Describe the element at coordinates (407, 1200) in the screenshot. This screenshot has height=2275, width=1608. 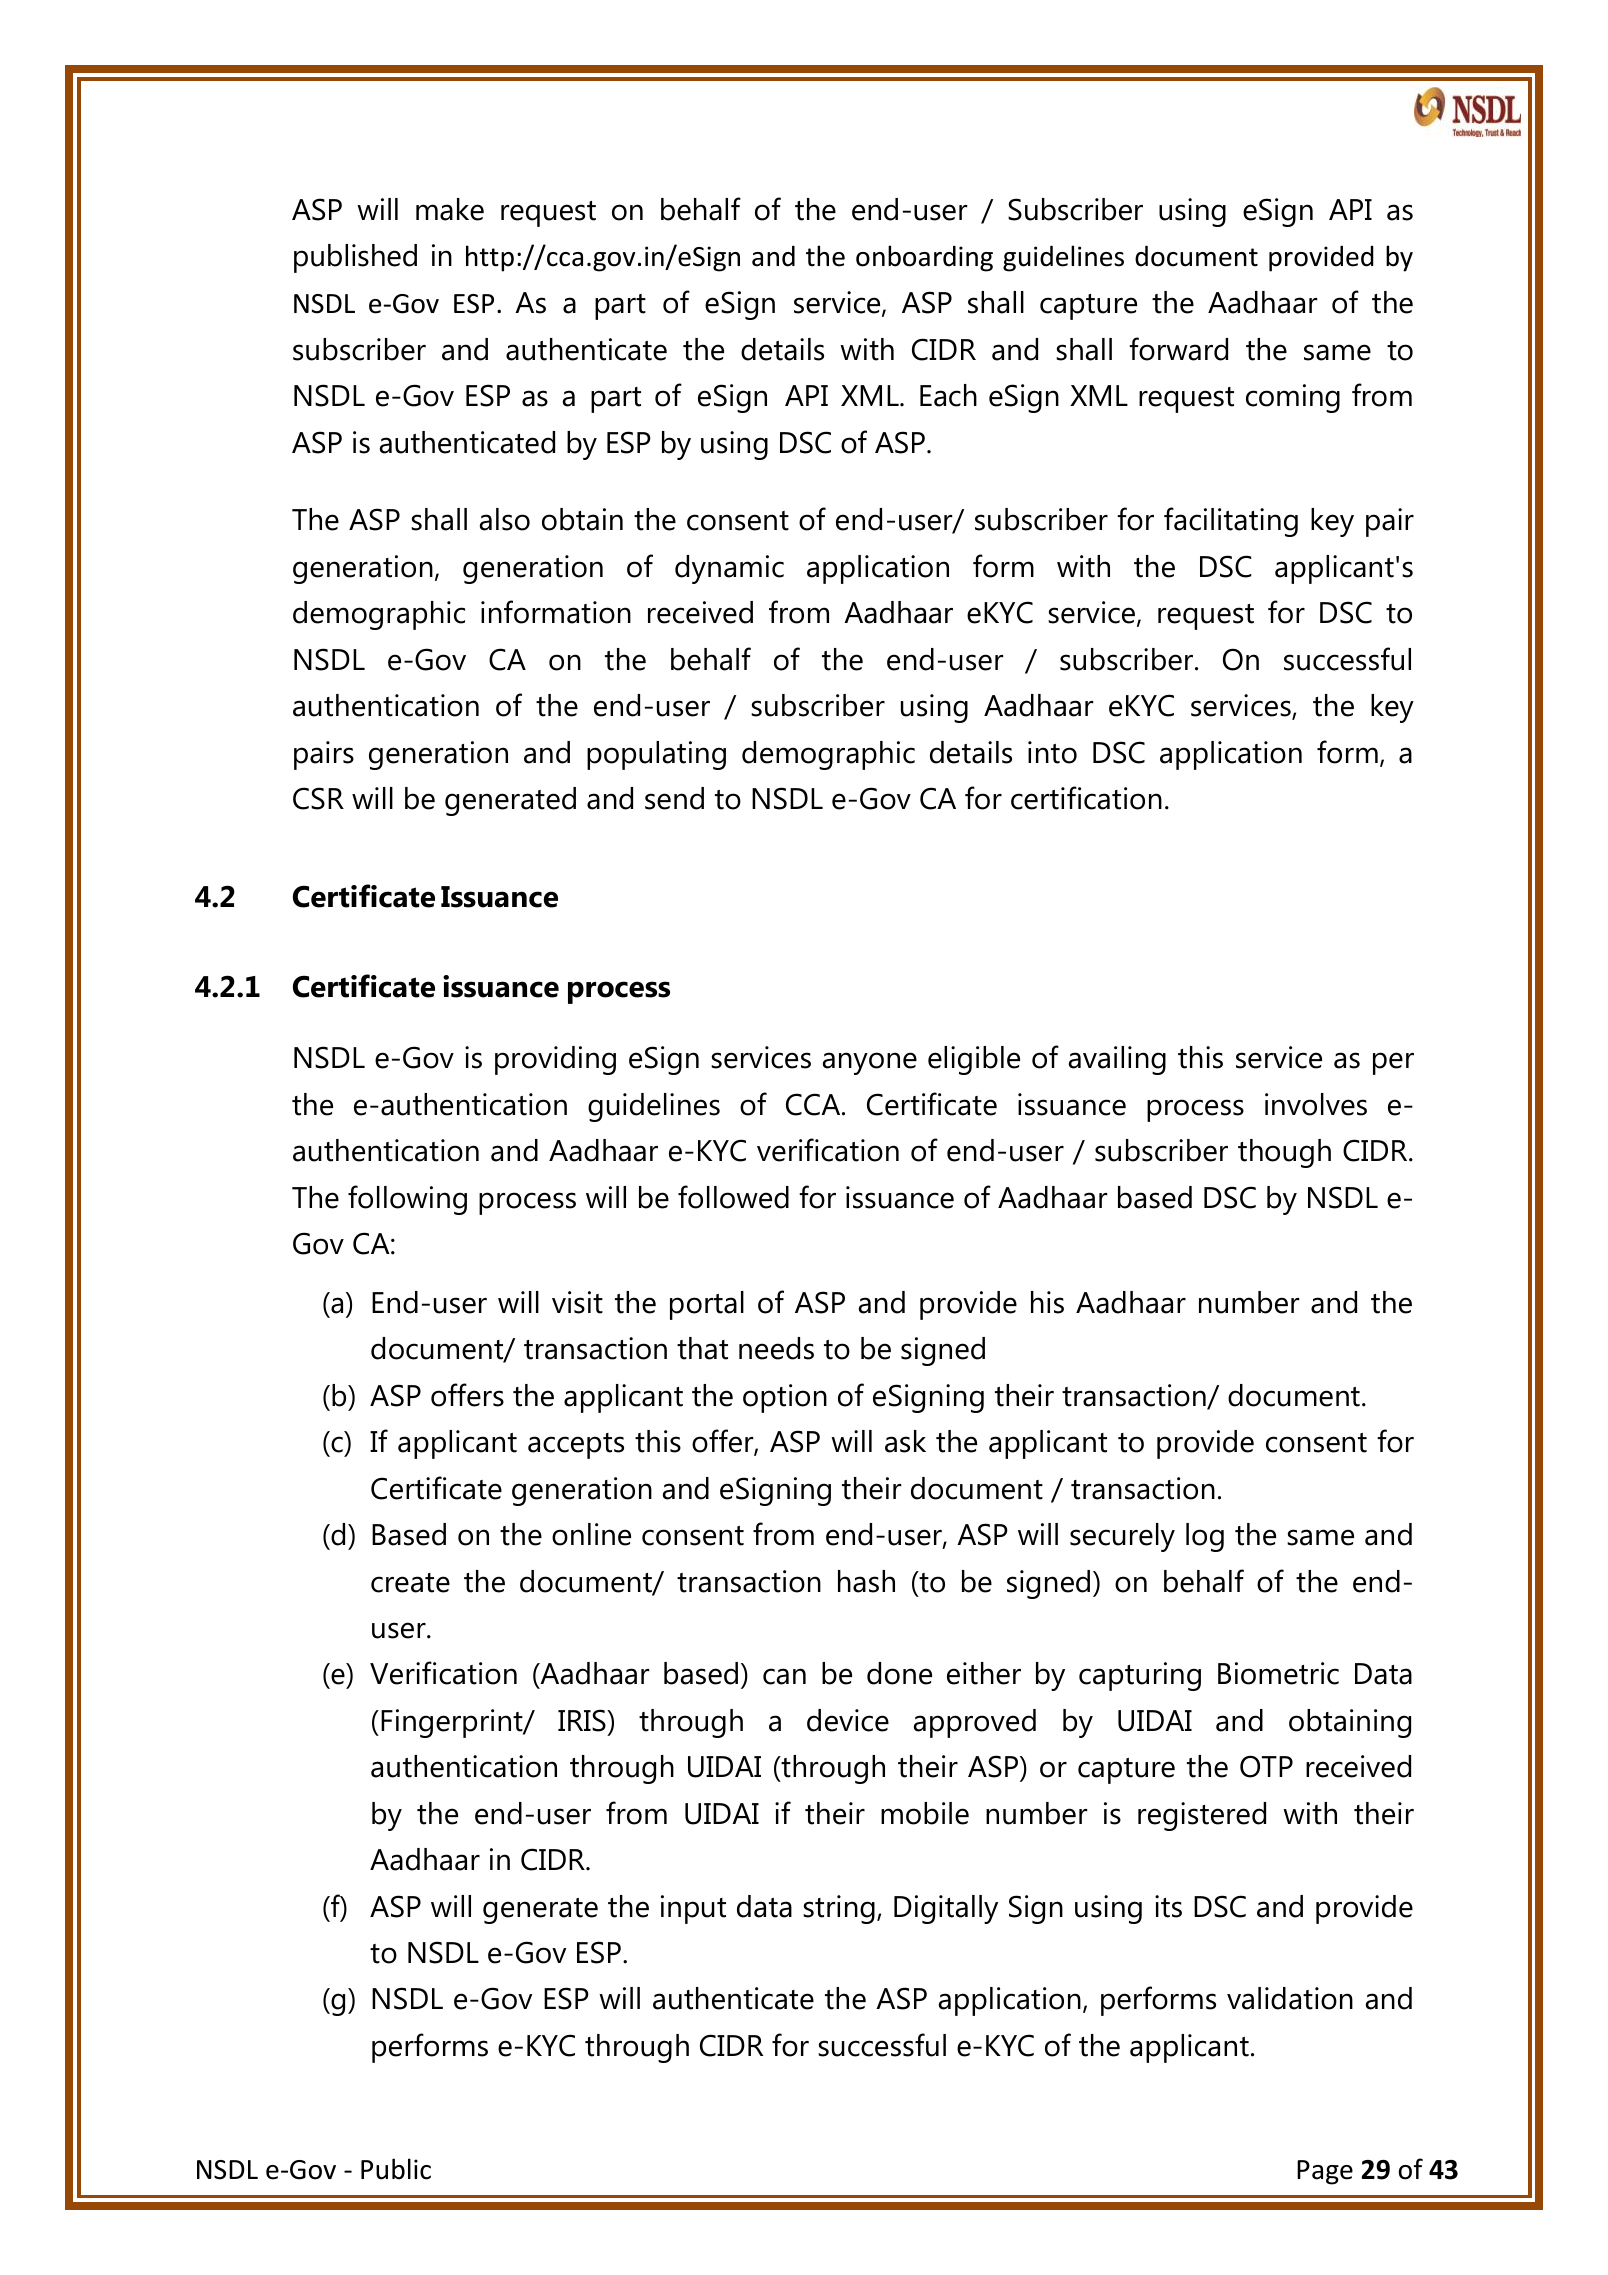
I see `following` at that location.
